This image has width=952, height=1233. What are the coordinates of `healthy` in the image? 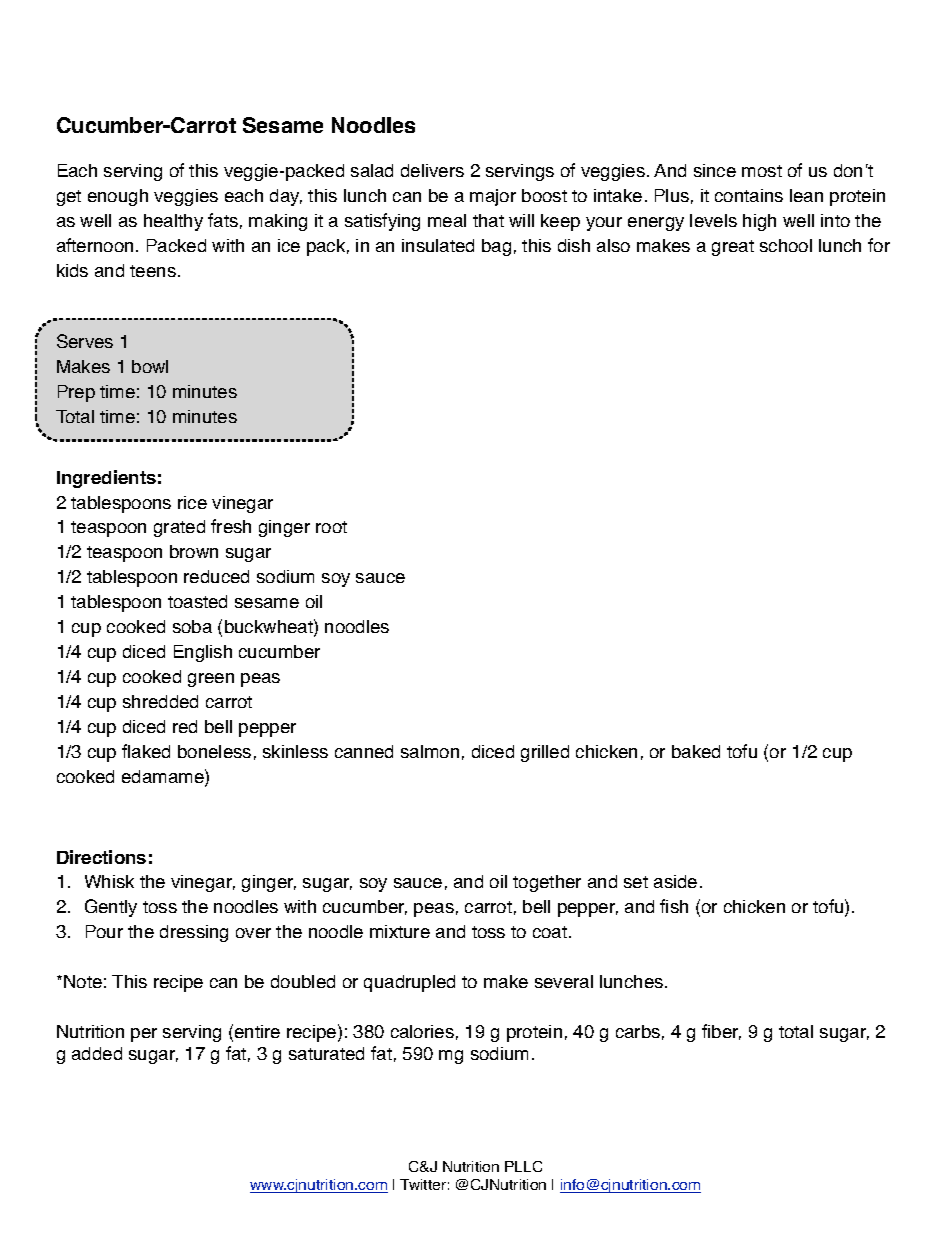 It's located at (173, 222).
